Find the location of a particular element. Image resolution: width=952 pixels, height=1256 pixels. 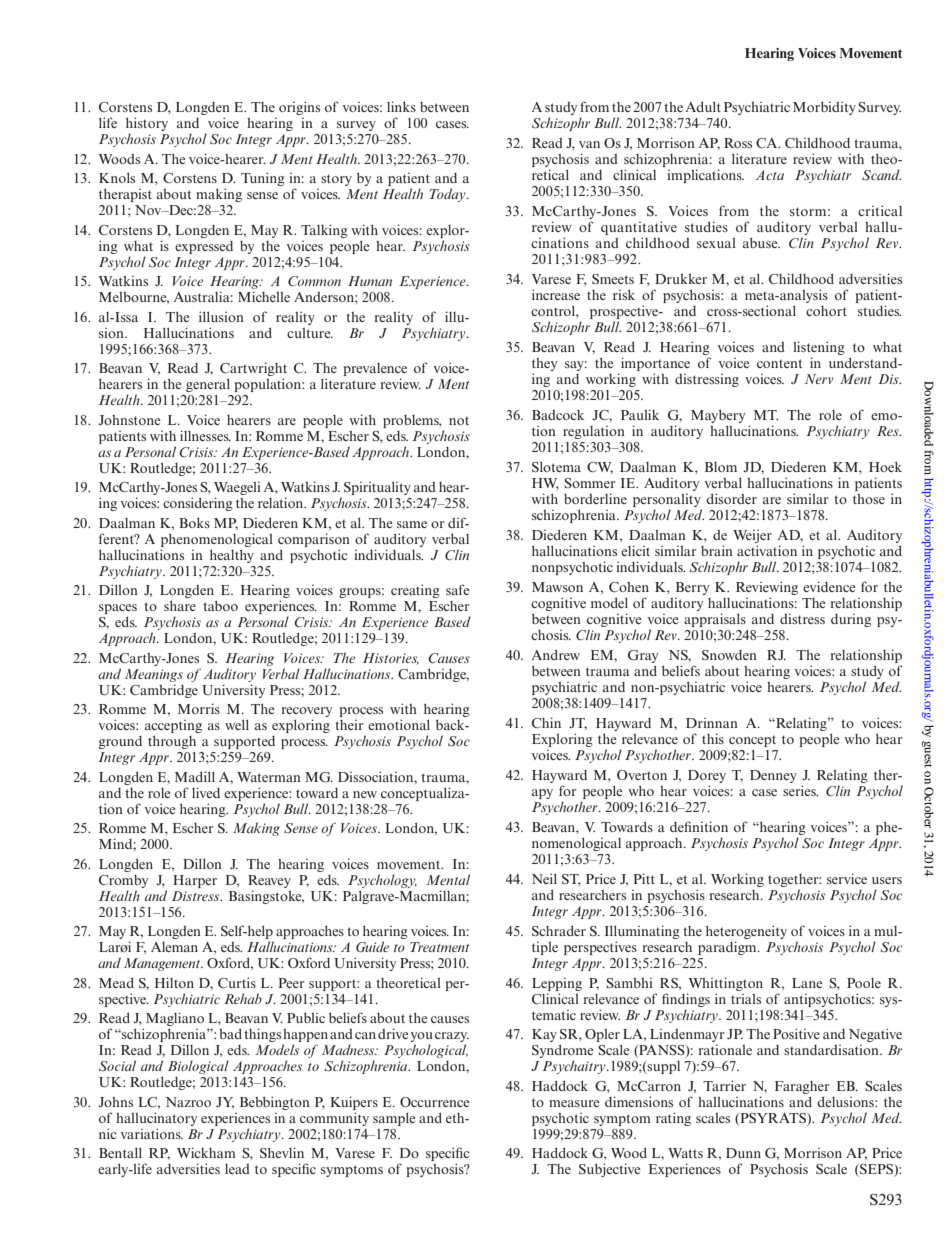

taboo is located at coordinates (220, 606).
